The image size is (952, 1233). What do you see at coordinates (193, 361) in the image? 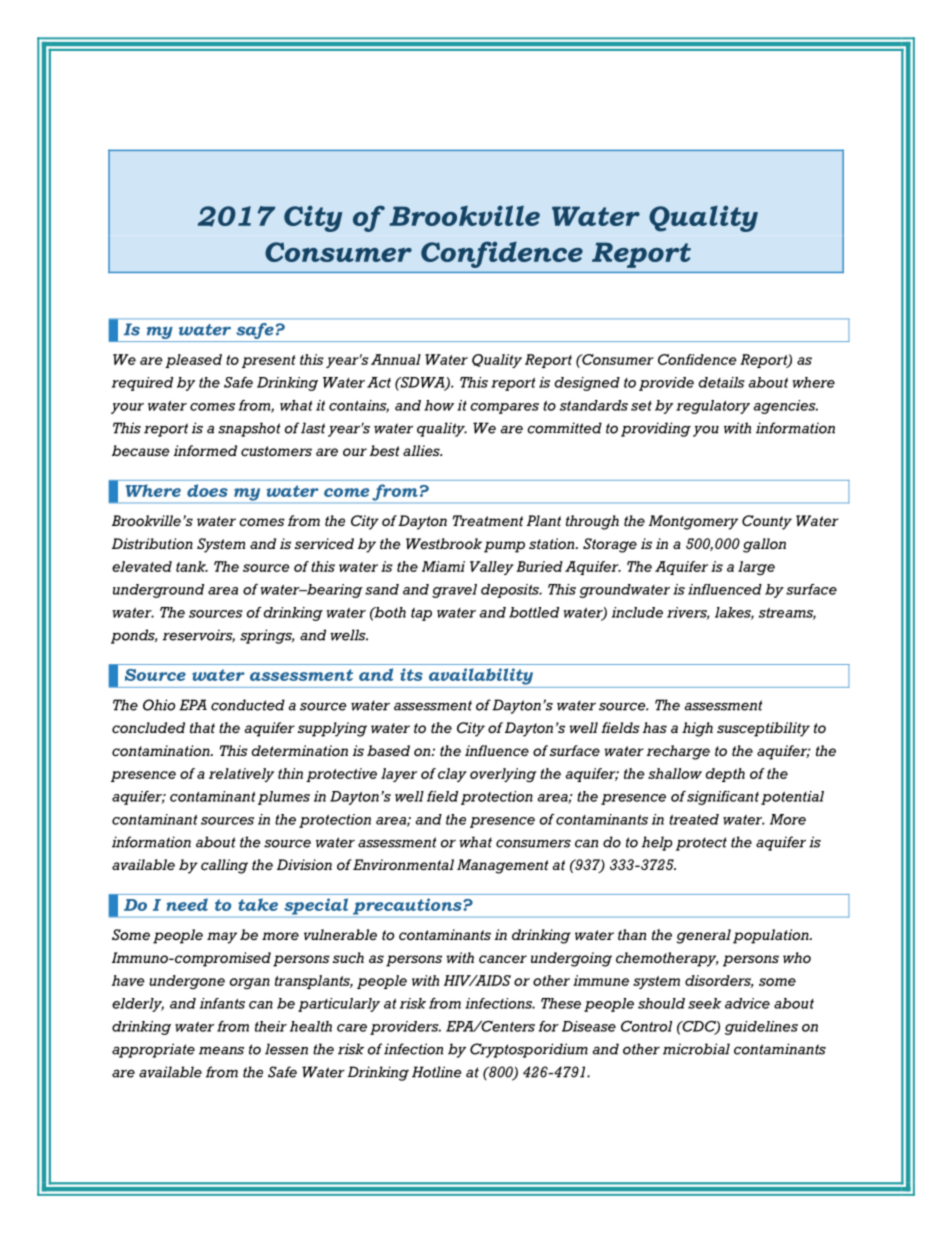
I see `pleased` at bounding box center [193, 361].
